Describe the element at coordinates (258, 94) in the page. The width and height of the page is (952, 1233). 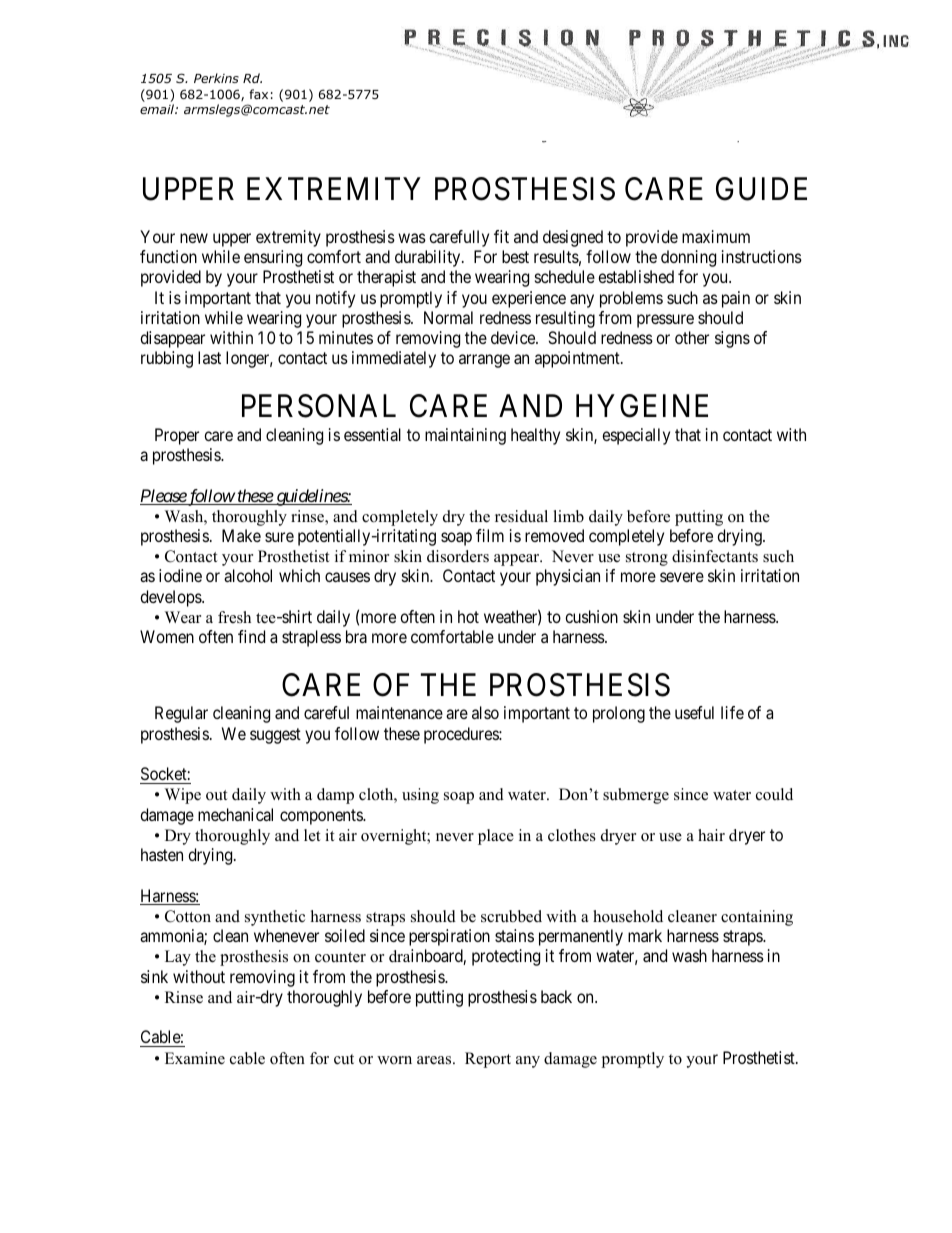
I see `fax` at that location.
